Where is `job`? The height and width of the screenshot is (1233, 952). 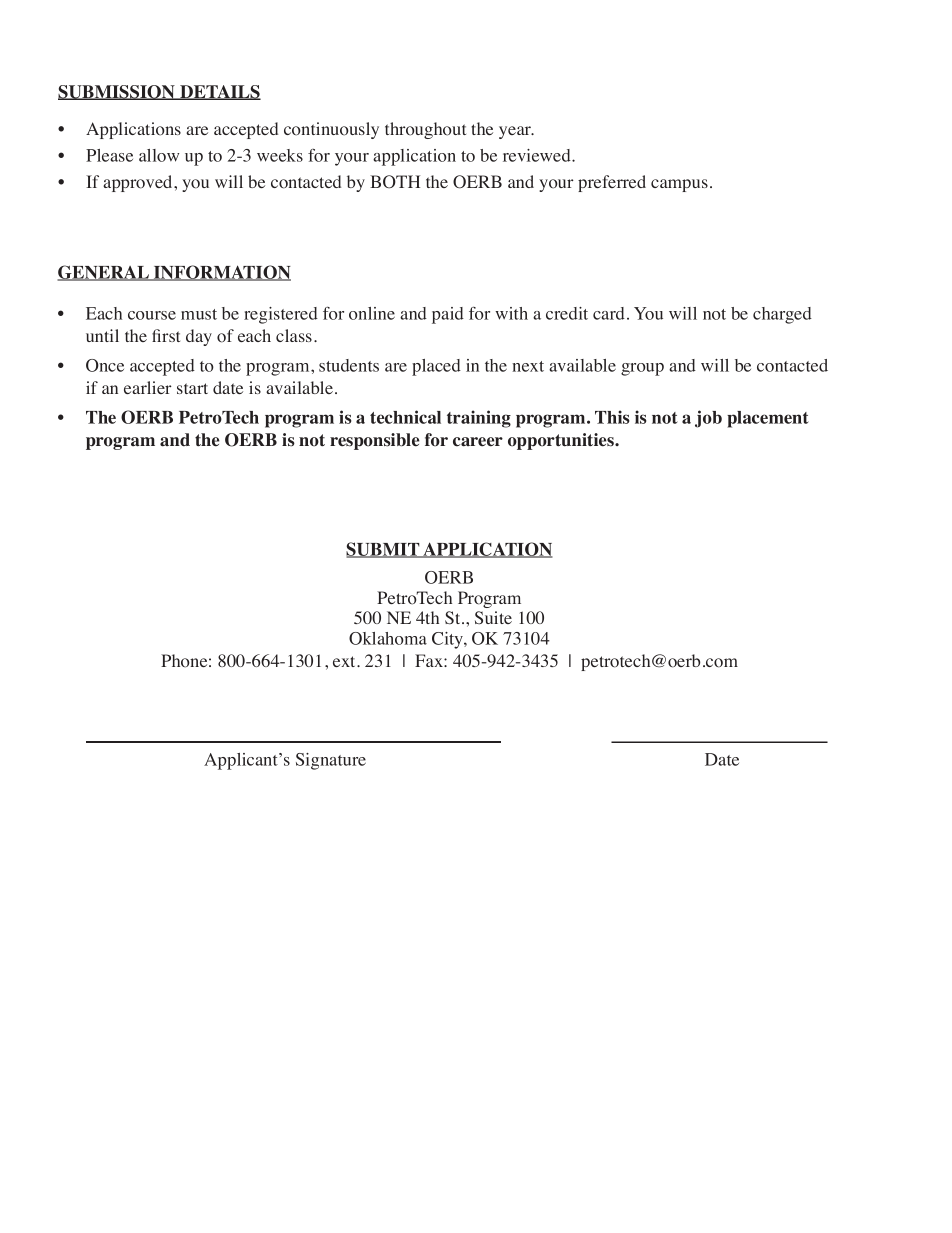 job is located at coordinates (708, 419).
